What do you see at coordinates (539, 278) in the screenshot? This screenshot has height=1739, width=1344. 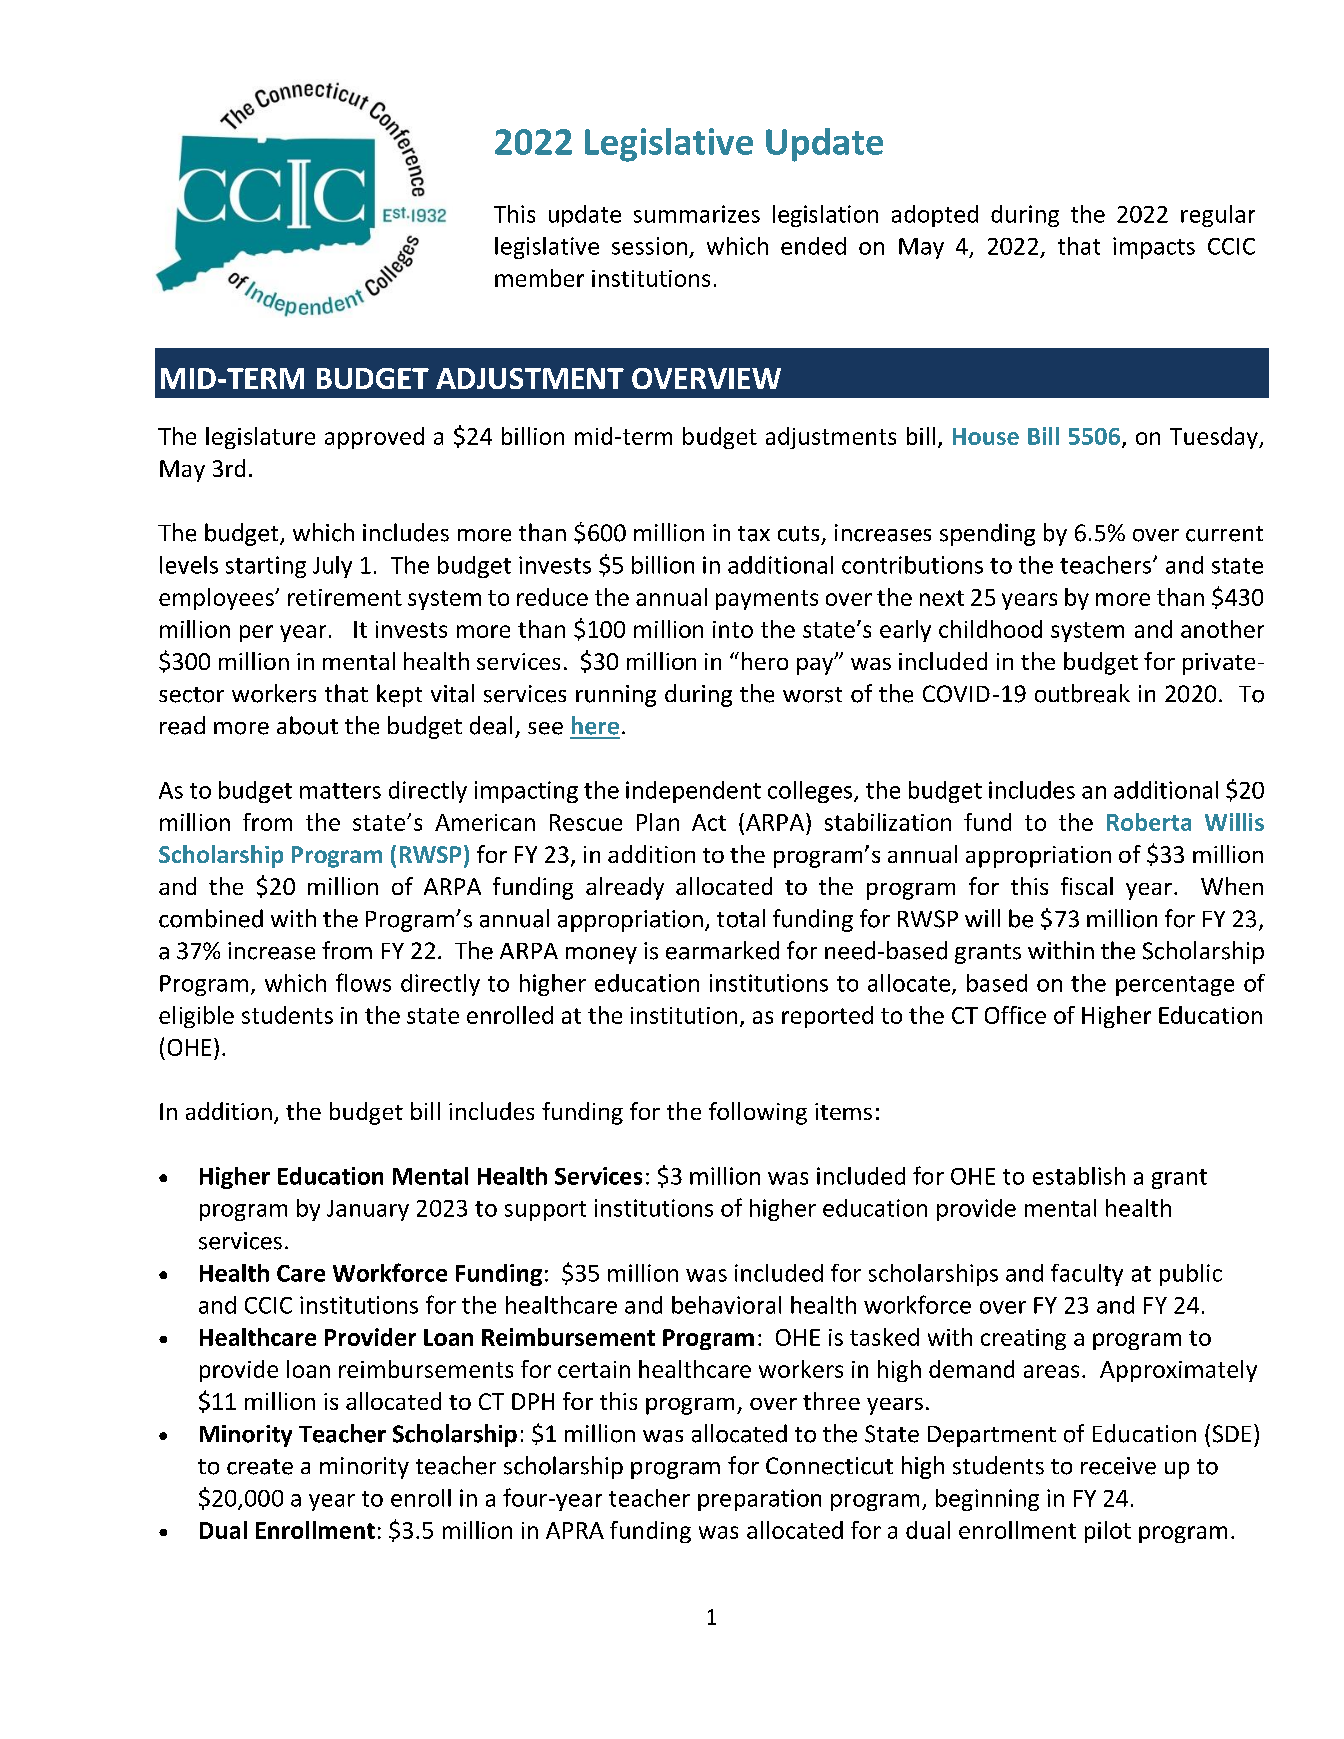 I see `member` at bounding box center [539, 278].
